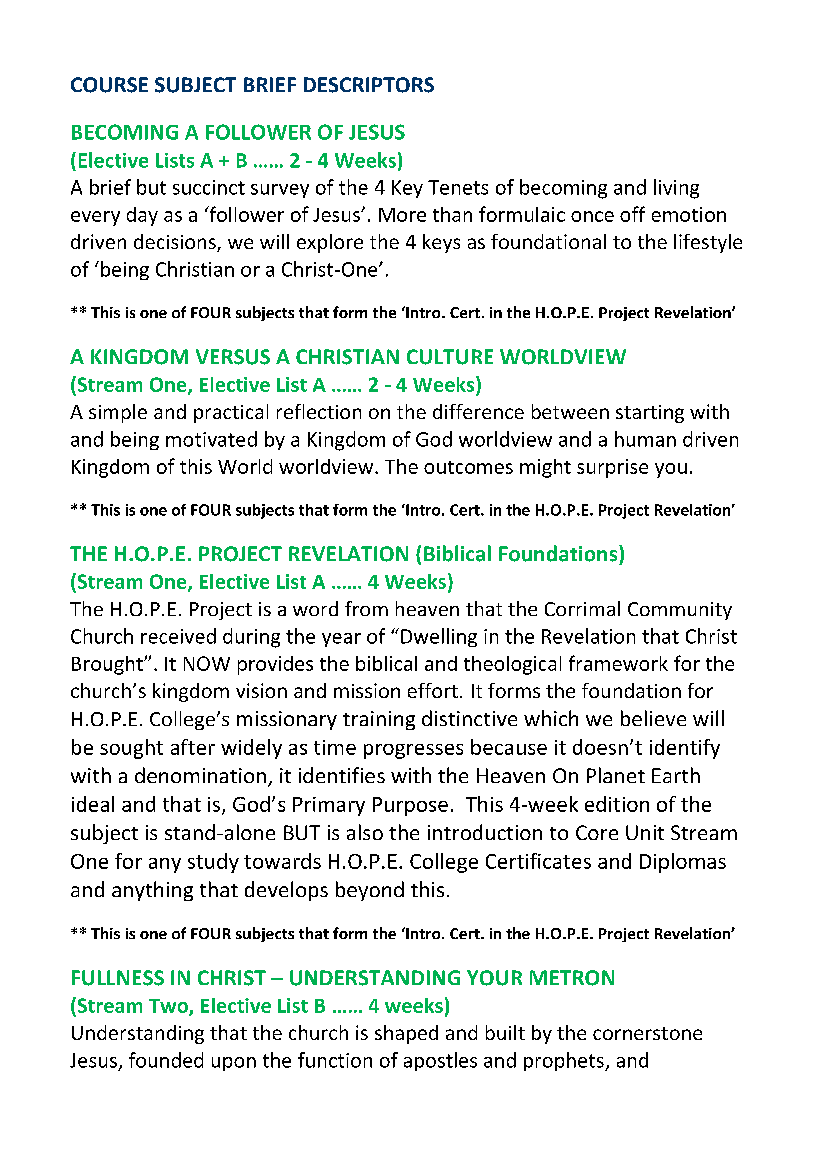 Image resolution: width=819 pixels, height=1158 pixels. What do you see at coordinates (366, 608) in the page?
I see `from` at bounding box center [366, 608].
